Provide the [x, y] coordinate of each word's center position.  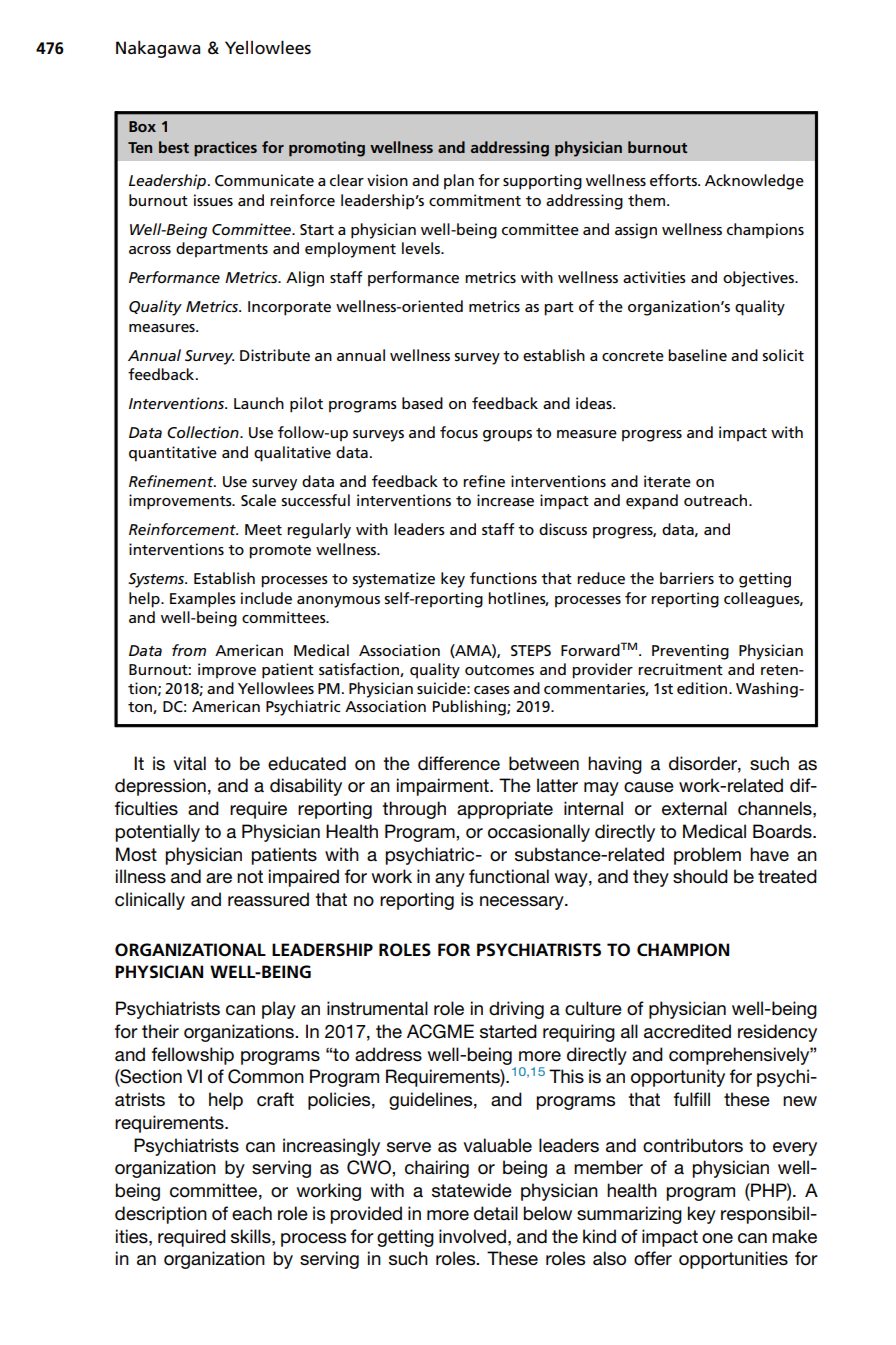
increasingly [331, 1147]
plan [459, 182]
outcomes [499, 670]
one [717, 1238]
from [189, 650]
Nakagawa [158, 49]
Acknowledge [754, 182]
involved [472, 1236]
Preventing [690, 652]
